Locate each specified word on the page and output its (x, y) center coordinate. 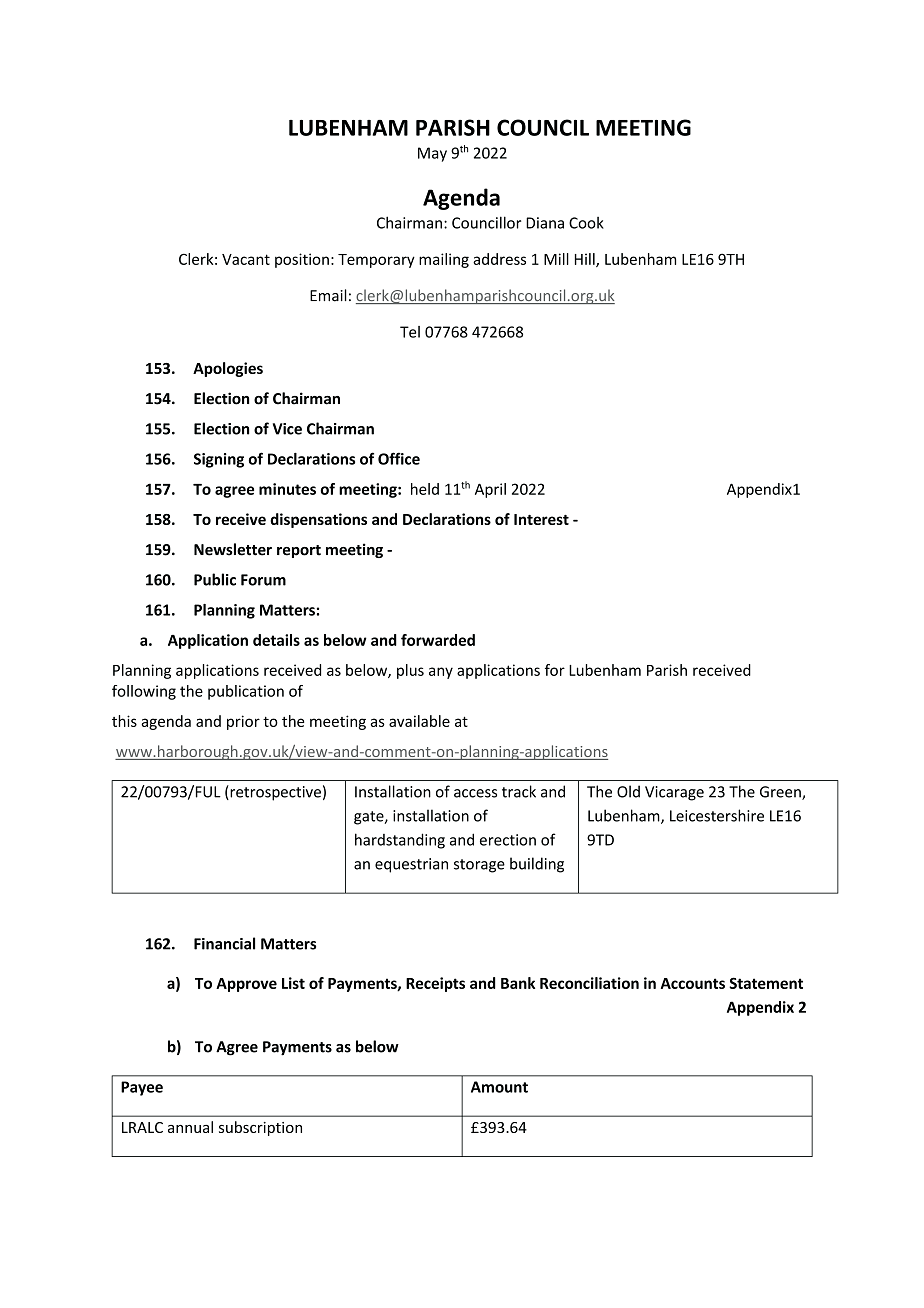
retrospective (274, 793)
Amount (499, 1087)
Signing (219, 460)
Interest (541, 519)
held (425, 489)
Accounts (693, 983)
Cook (586, 223)
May (432, 154)
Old (628, 791)
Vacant (246, 259)
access (475, 793)
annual (190, 1127)
